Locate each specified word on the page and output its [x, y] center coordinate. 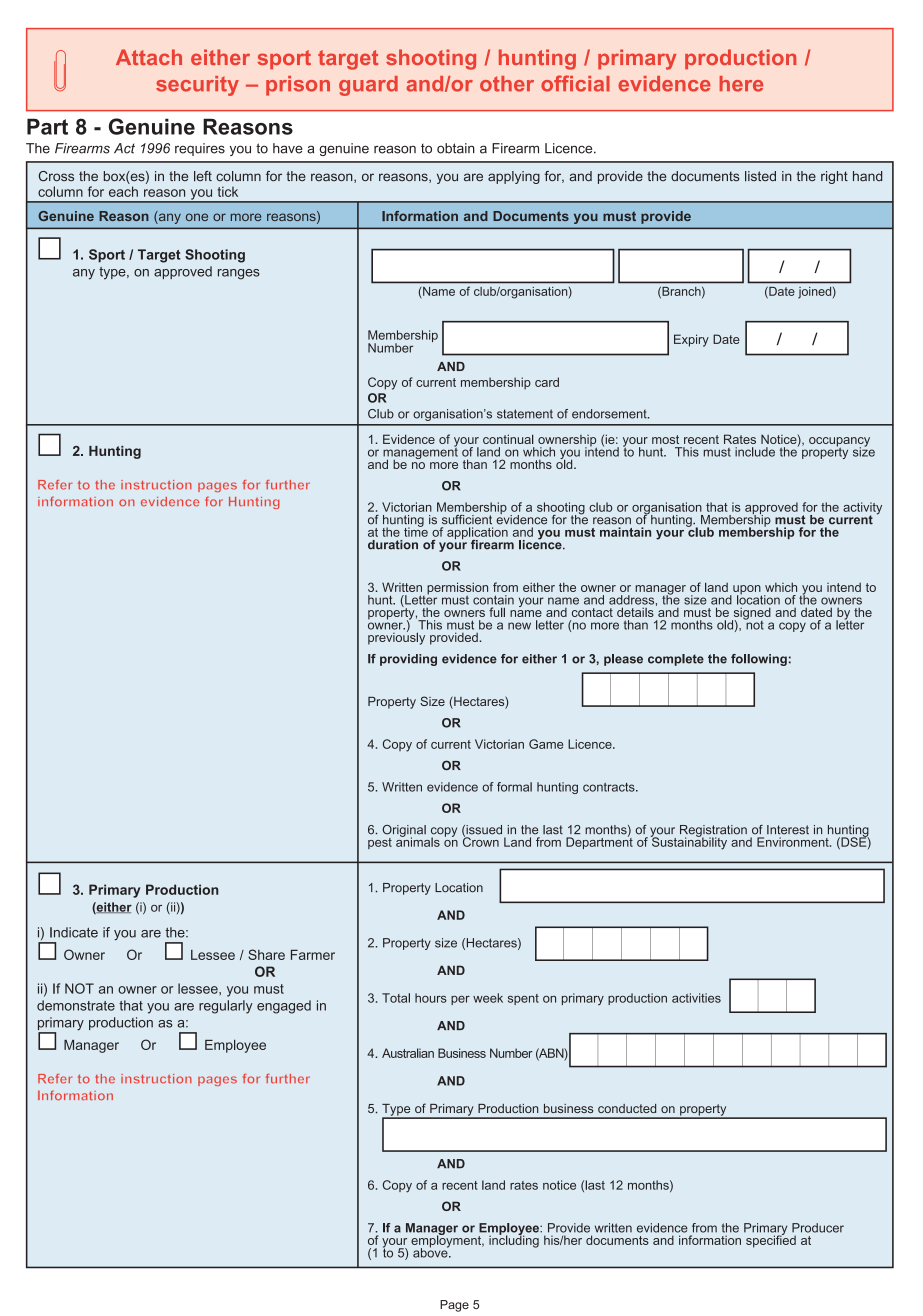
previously [396, 637]
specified [771, 1240]
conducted [627, 1108]
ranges [239, 274]
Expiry [691, 340]
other [507, 84]
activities [696, 998]
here [741, 84]
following [759, 660]
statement [525, 414]
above [431, 1252]
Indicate [74, 932]
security [197, 86]
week [488, 998]
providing [408, 660]
